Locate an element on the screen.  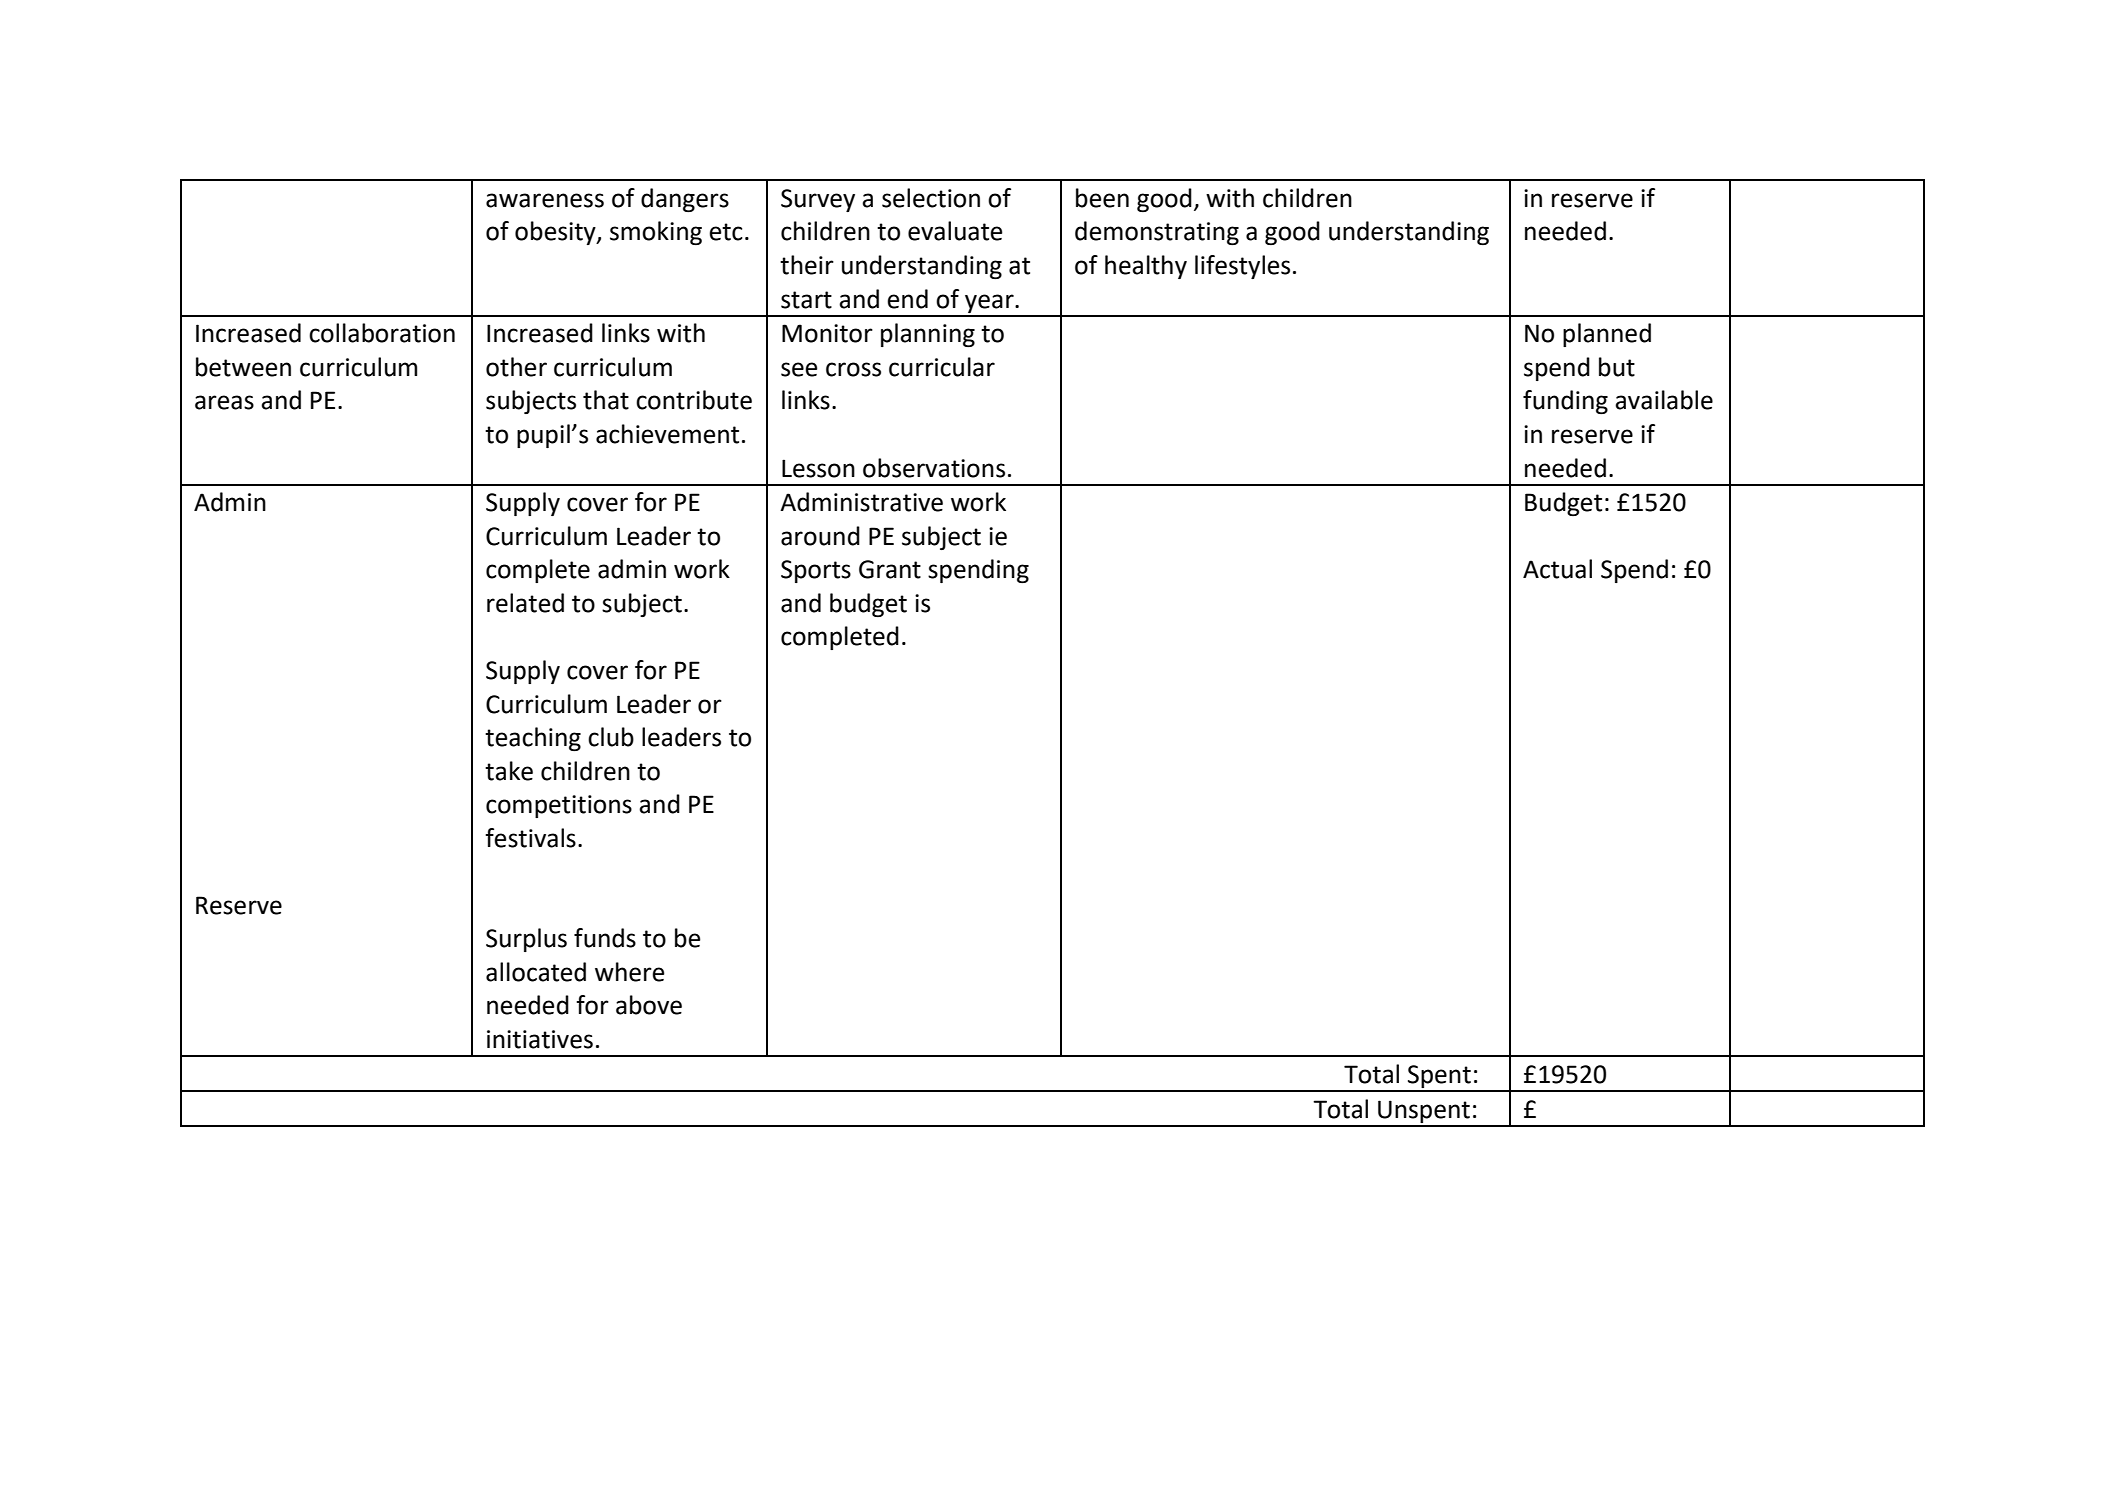
above is located at coordinates (649, 1005).
